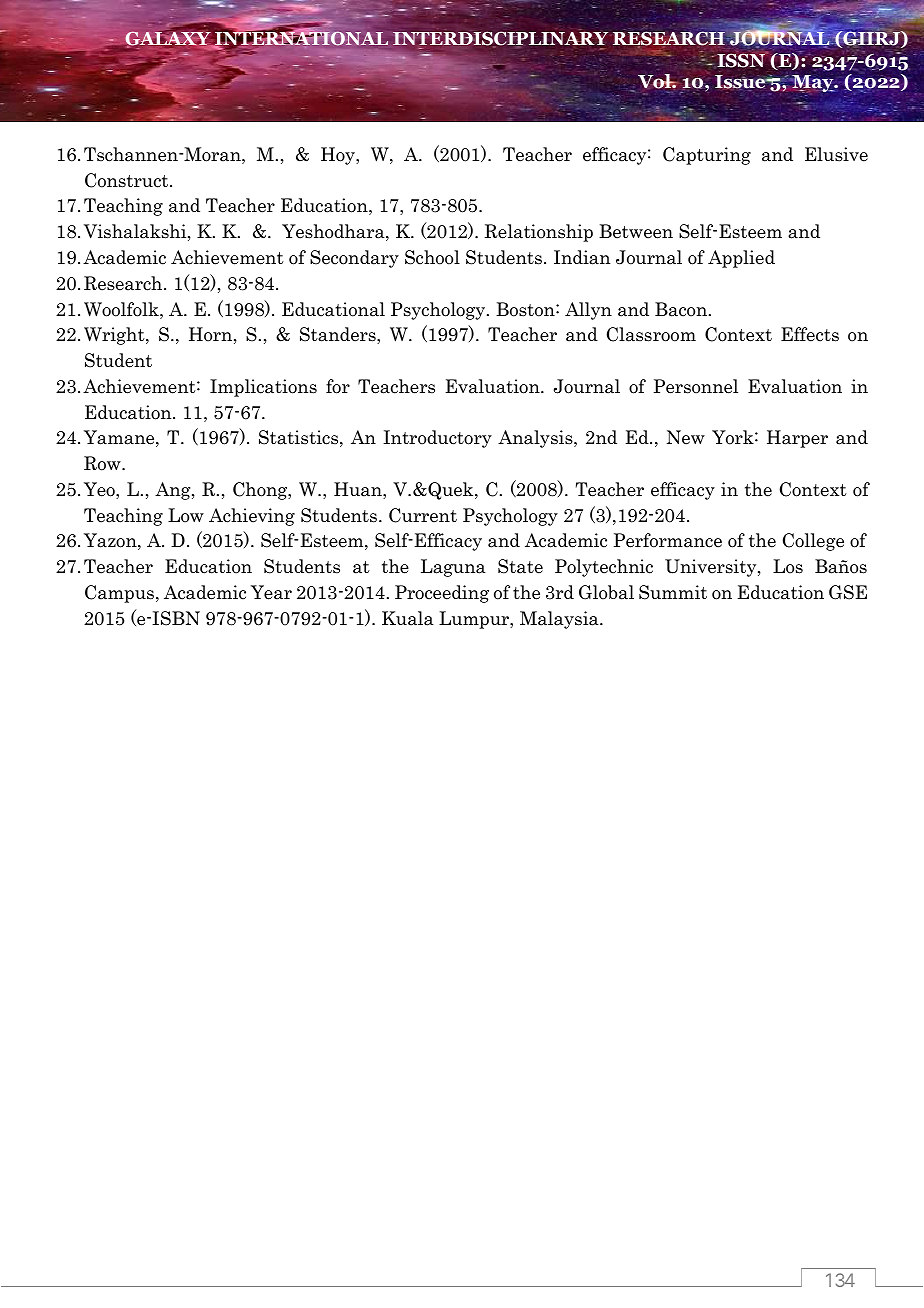 This screenshot has height=1308, width=924. What do you see at coordinates (696, 386) in the screenshot?
I see `Personnel` at bounding box center [696, 386].
